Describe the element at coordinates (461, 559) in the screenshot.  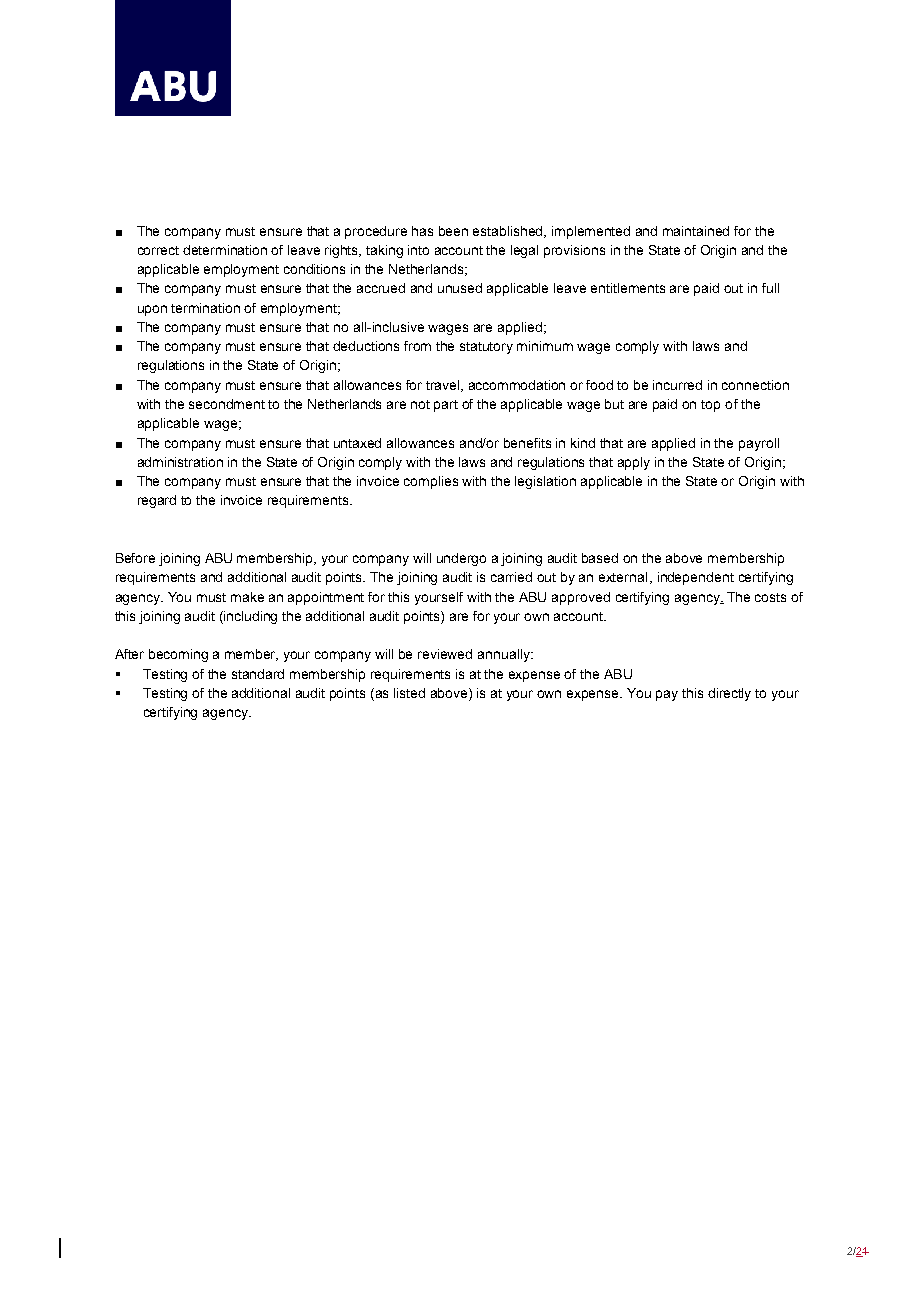
I see `undergo` at that location.
